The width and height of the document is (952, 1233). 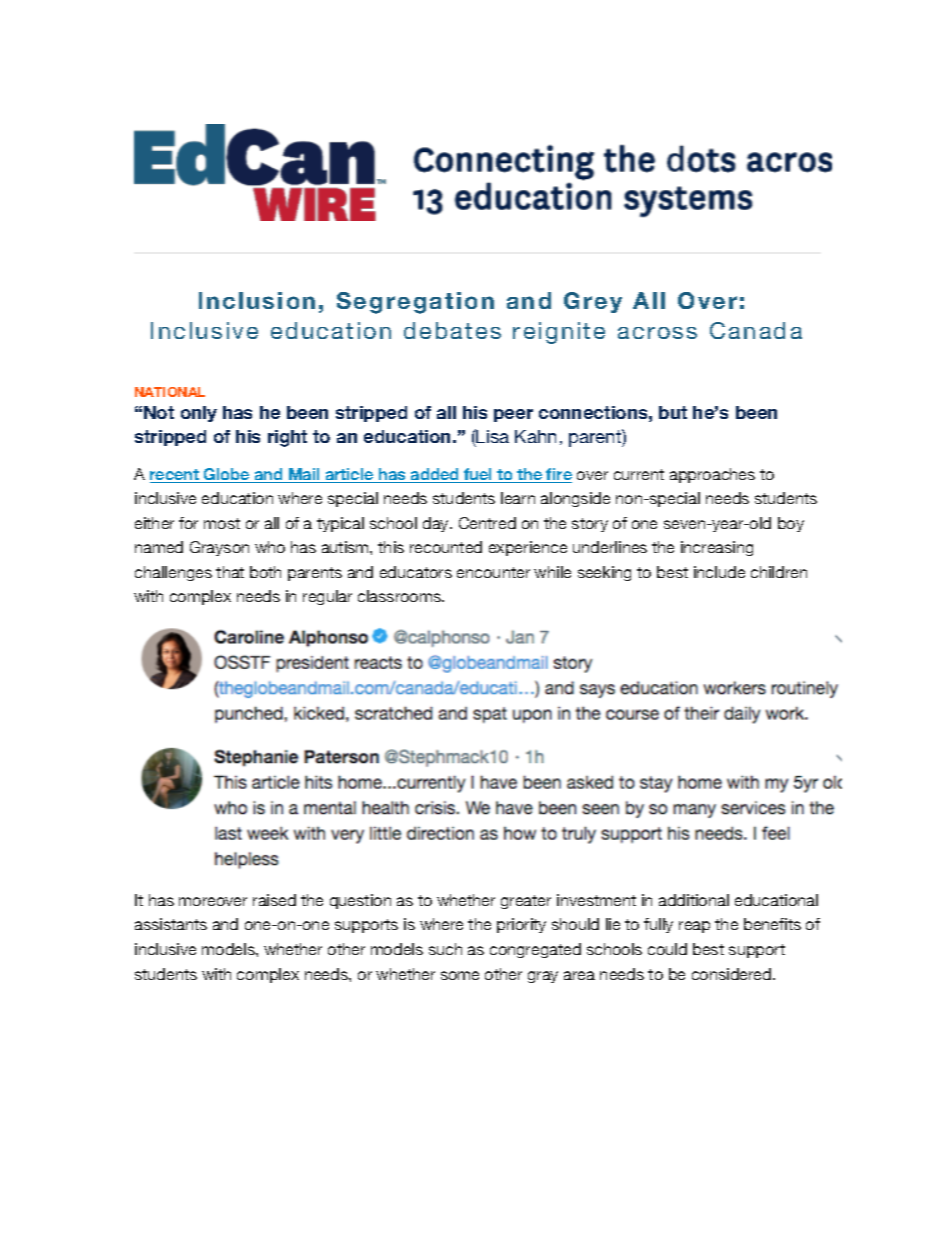 What do you see at coordinates (222, 523) in the document?
I see `most` at bounding box center [222, 523].
